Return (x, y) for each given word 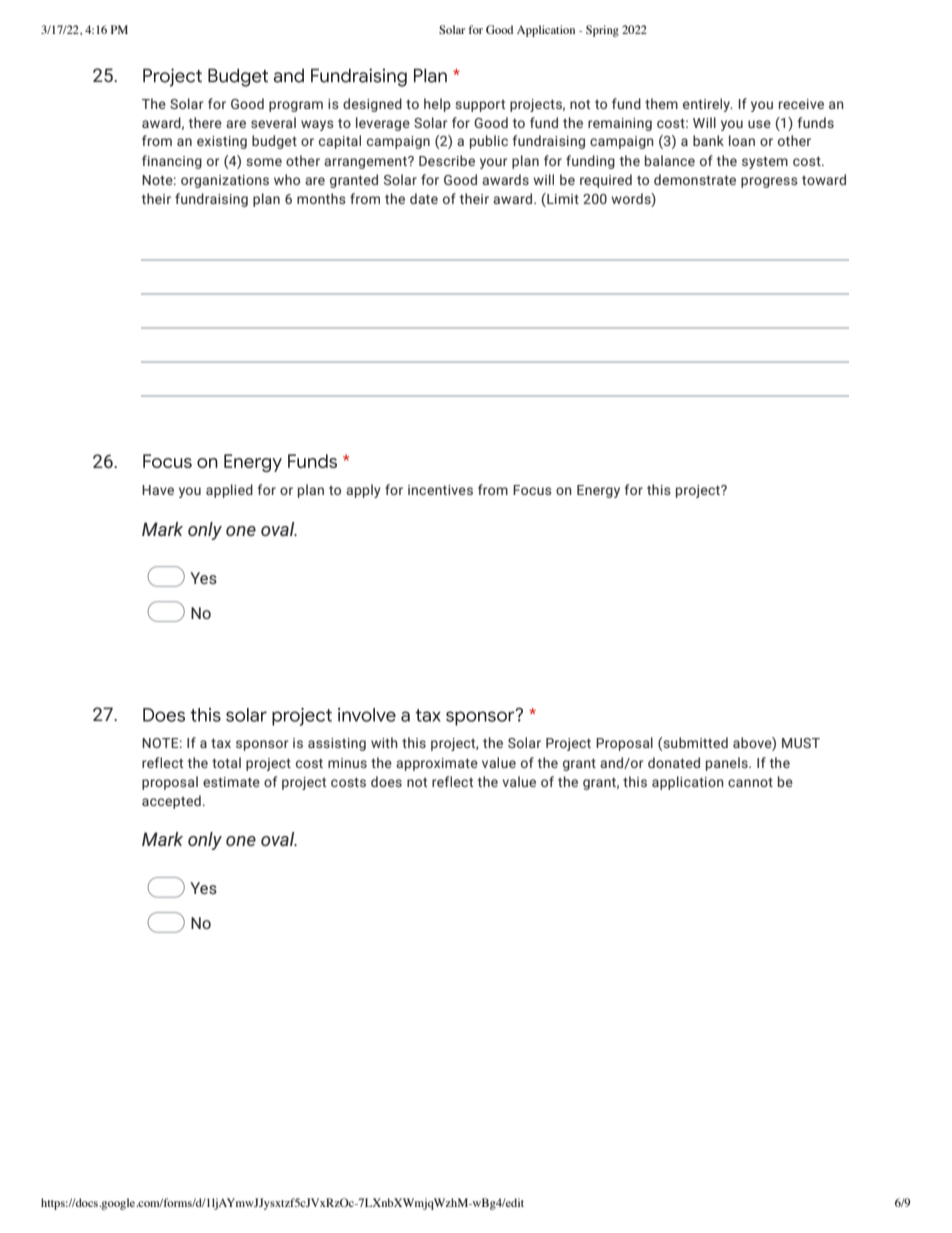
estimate (231, 782)
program (296, 106)
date (424, 198)
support (480, 106)
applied (229, 491)
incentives (440, 490)
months (321, 198)
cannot (750, 782)
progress (769, 182)
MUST (801, 743)
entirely (708, 105)
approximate (437, 764)
